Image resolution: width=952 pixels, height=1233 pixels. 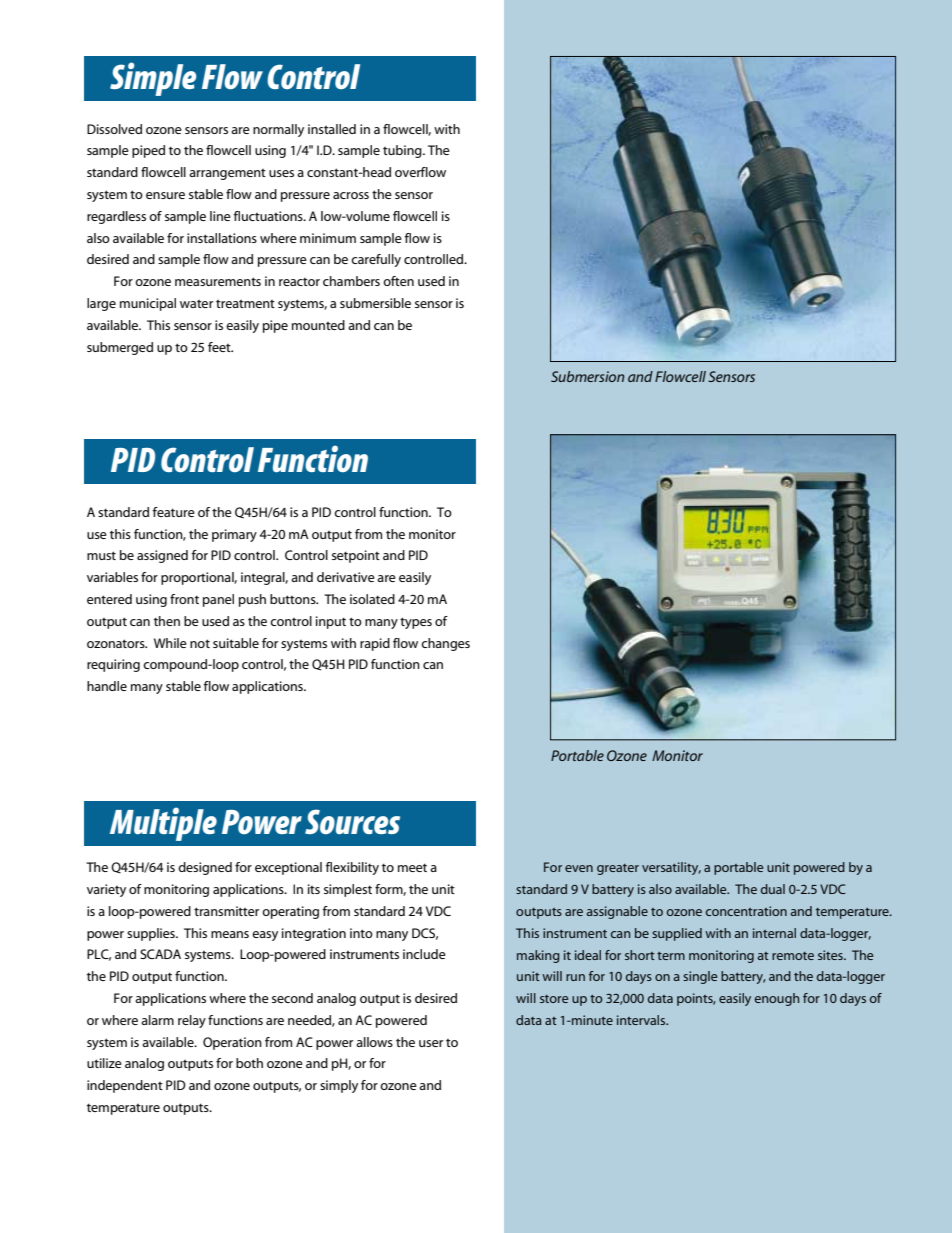 What do you see at coordinates (184, 599) in the document?
I see `front` at bounding box center [184, 599].
